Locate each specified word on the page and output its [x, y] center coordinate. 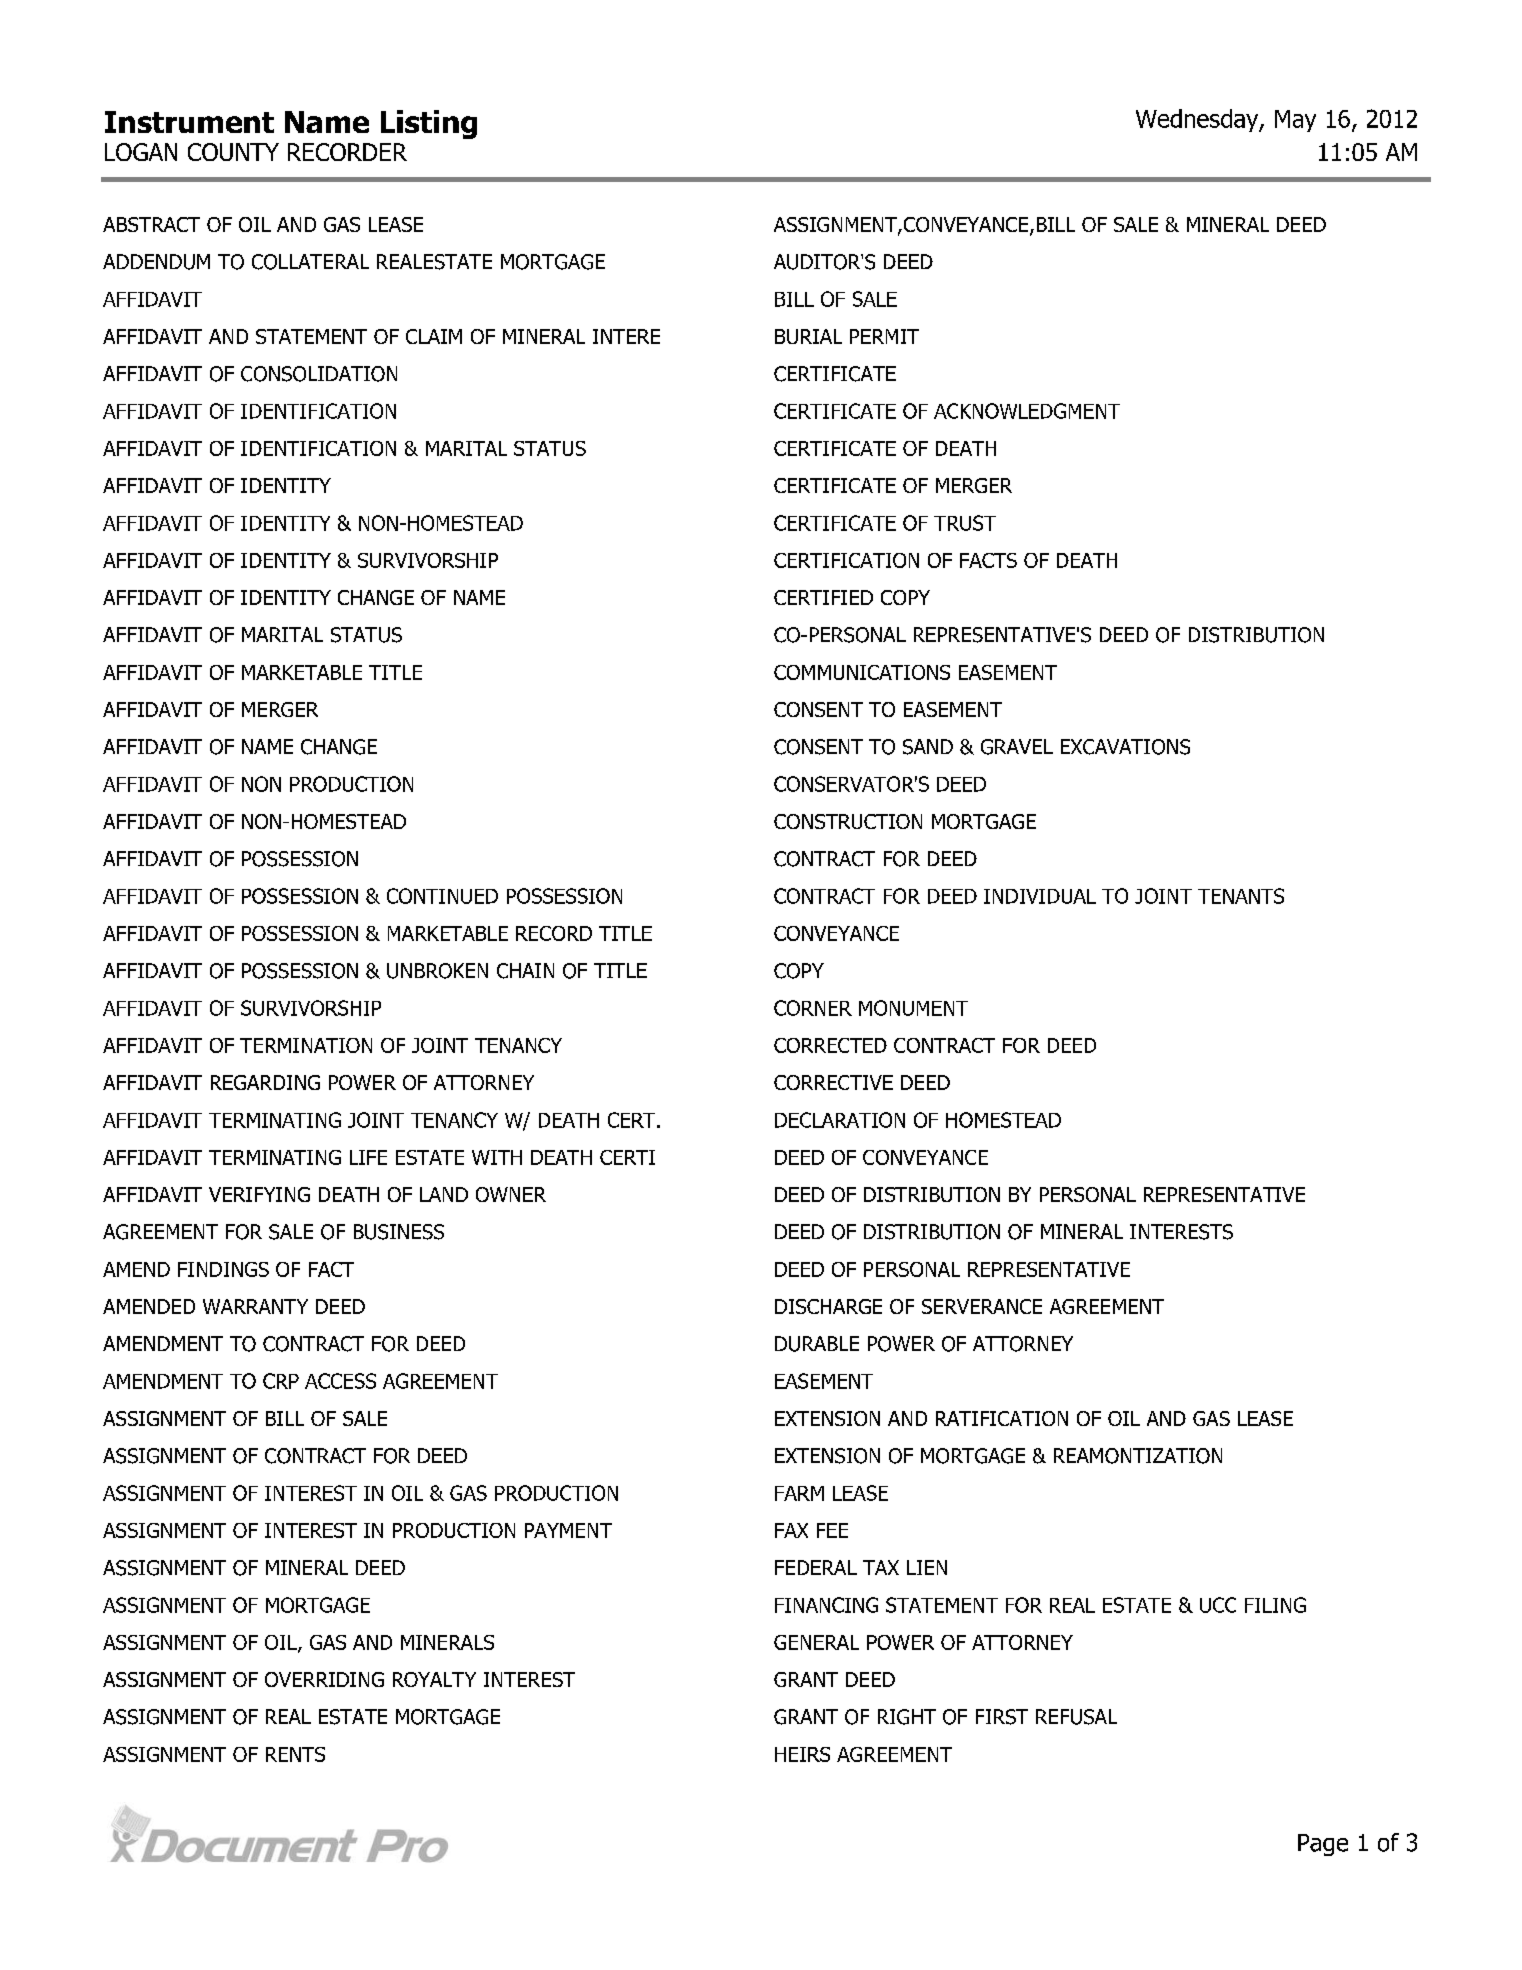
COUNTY [233, 152]
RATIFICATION [1002, 1418]
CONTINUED [442, 896]
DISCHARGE [828, 1306]
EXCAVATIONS [1125, 747]
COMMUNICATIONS [862, 672]
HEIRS [802, 1754]
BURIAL [808, 336]
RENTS [295, 1754]
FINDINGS [223, 1269]
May [1295, 121]
